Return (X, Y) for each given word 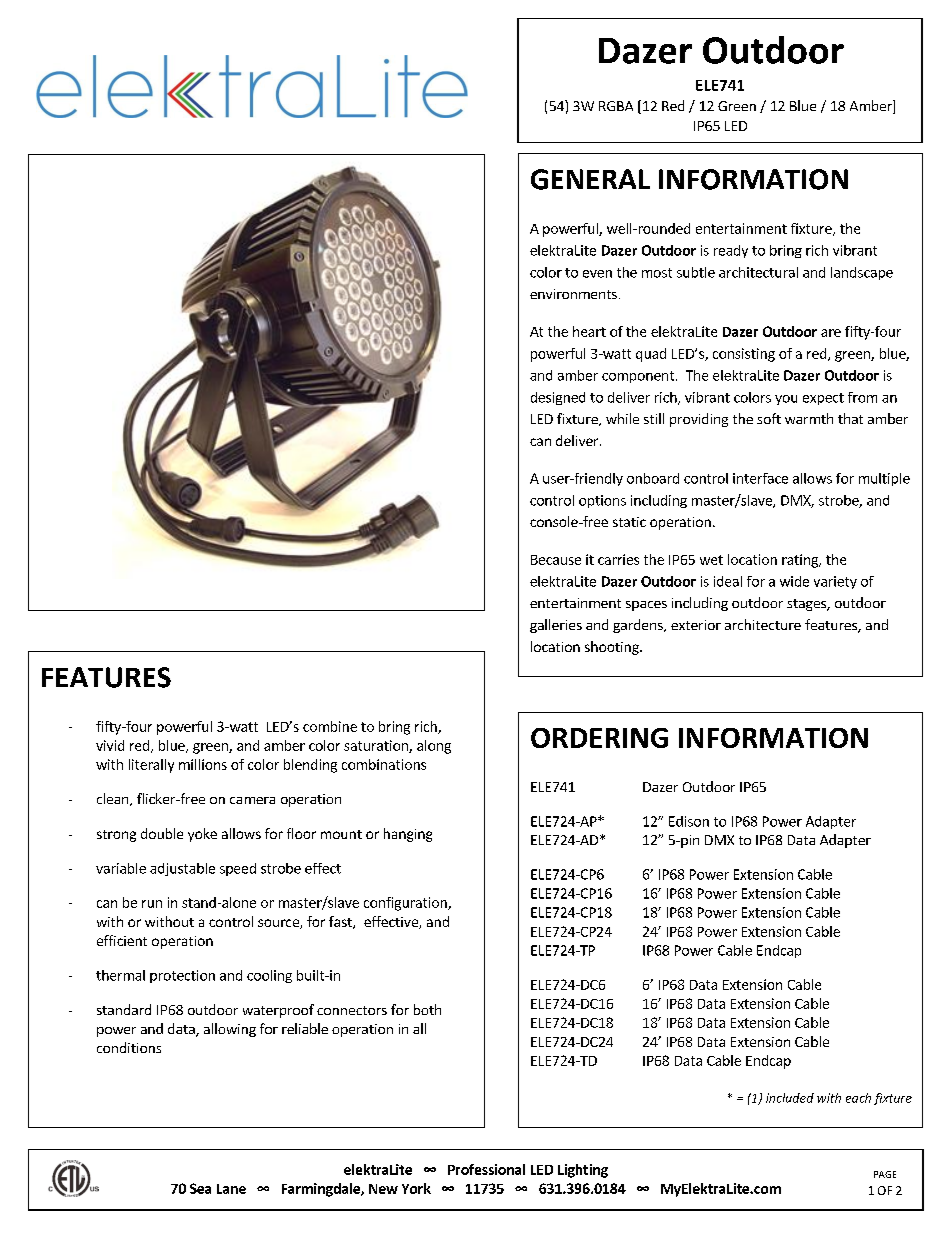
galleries (556, 626)
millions (203, 764)
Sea (200, 1188)
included (790, 1098)
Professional (486, 1169)
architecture (763, 624)
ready (731, 251)
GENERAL (590, 179)
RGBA (616, 106)
